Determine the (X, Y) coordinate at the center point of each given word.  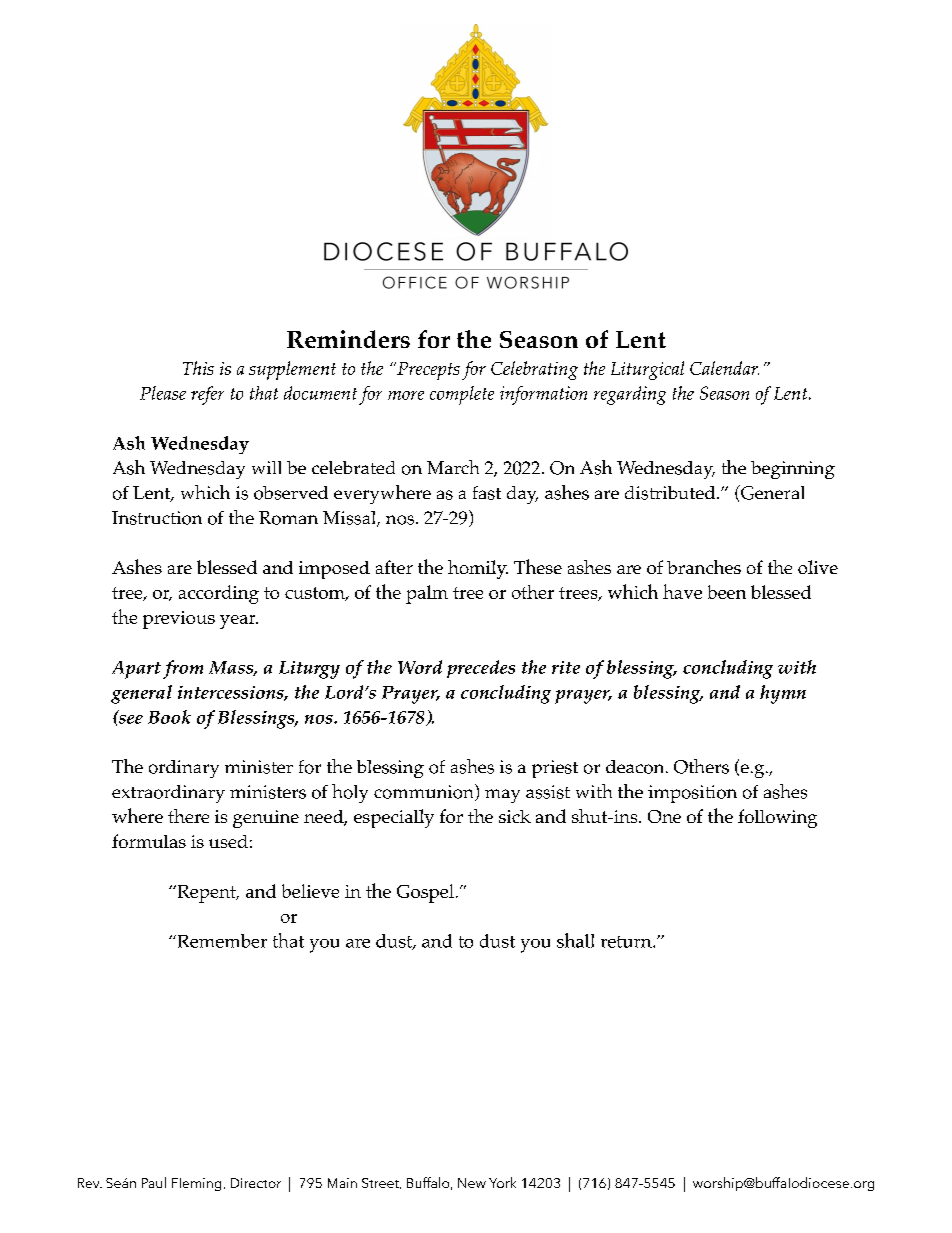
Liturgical (647, 370)
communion (425, 792)
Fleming (196, 1184)
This (198, 368)
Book (169, 717)
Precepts (427, 371)
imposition (692, 794)
